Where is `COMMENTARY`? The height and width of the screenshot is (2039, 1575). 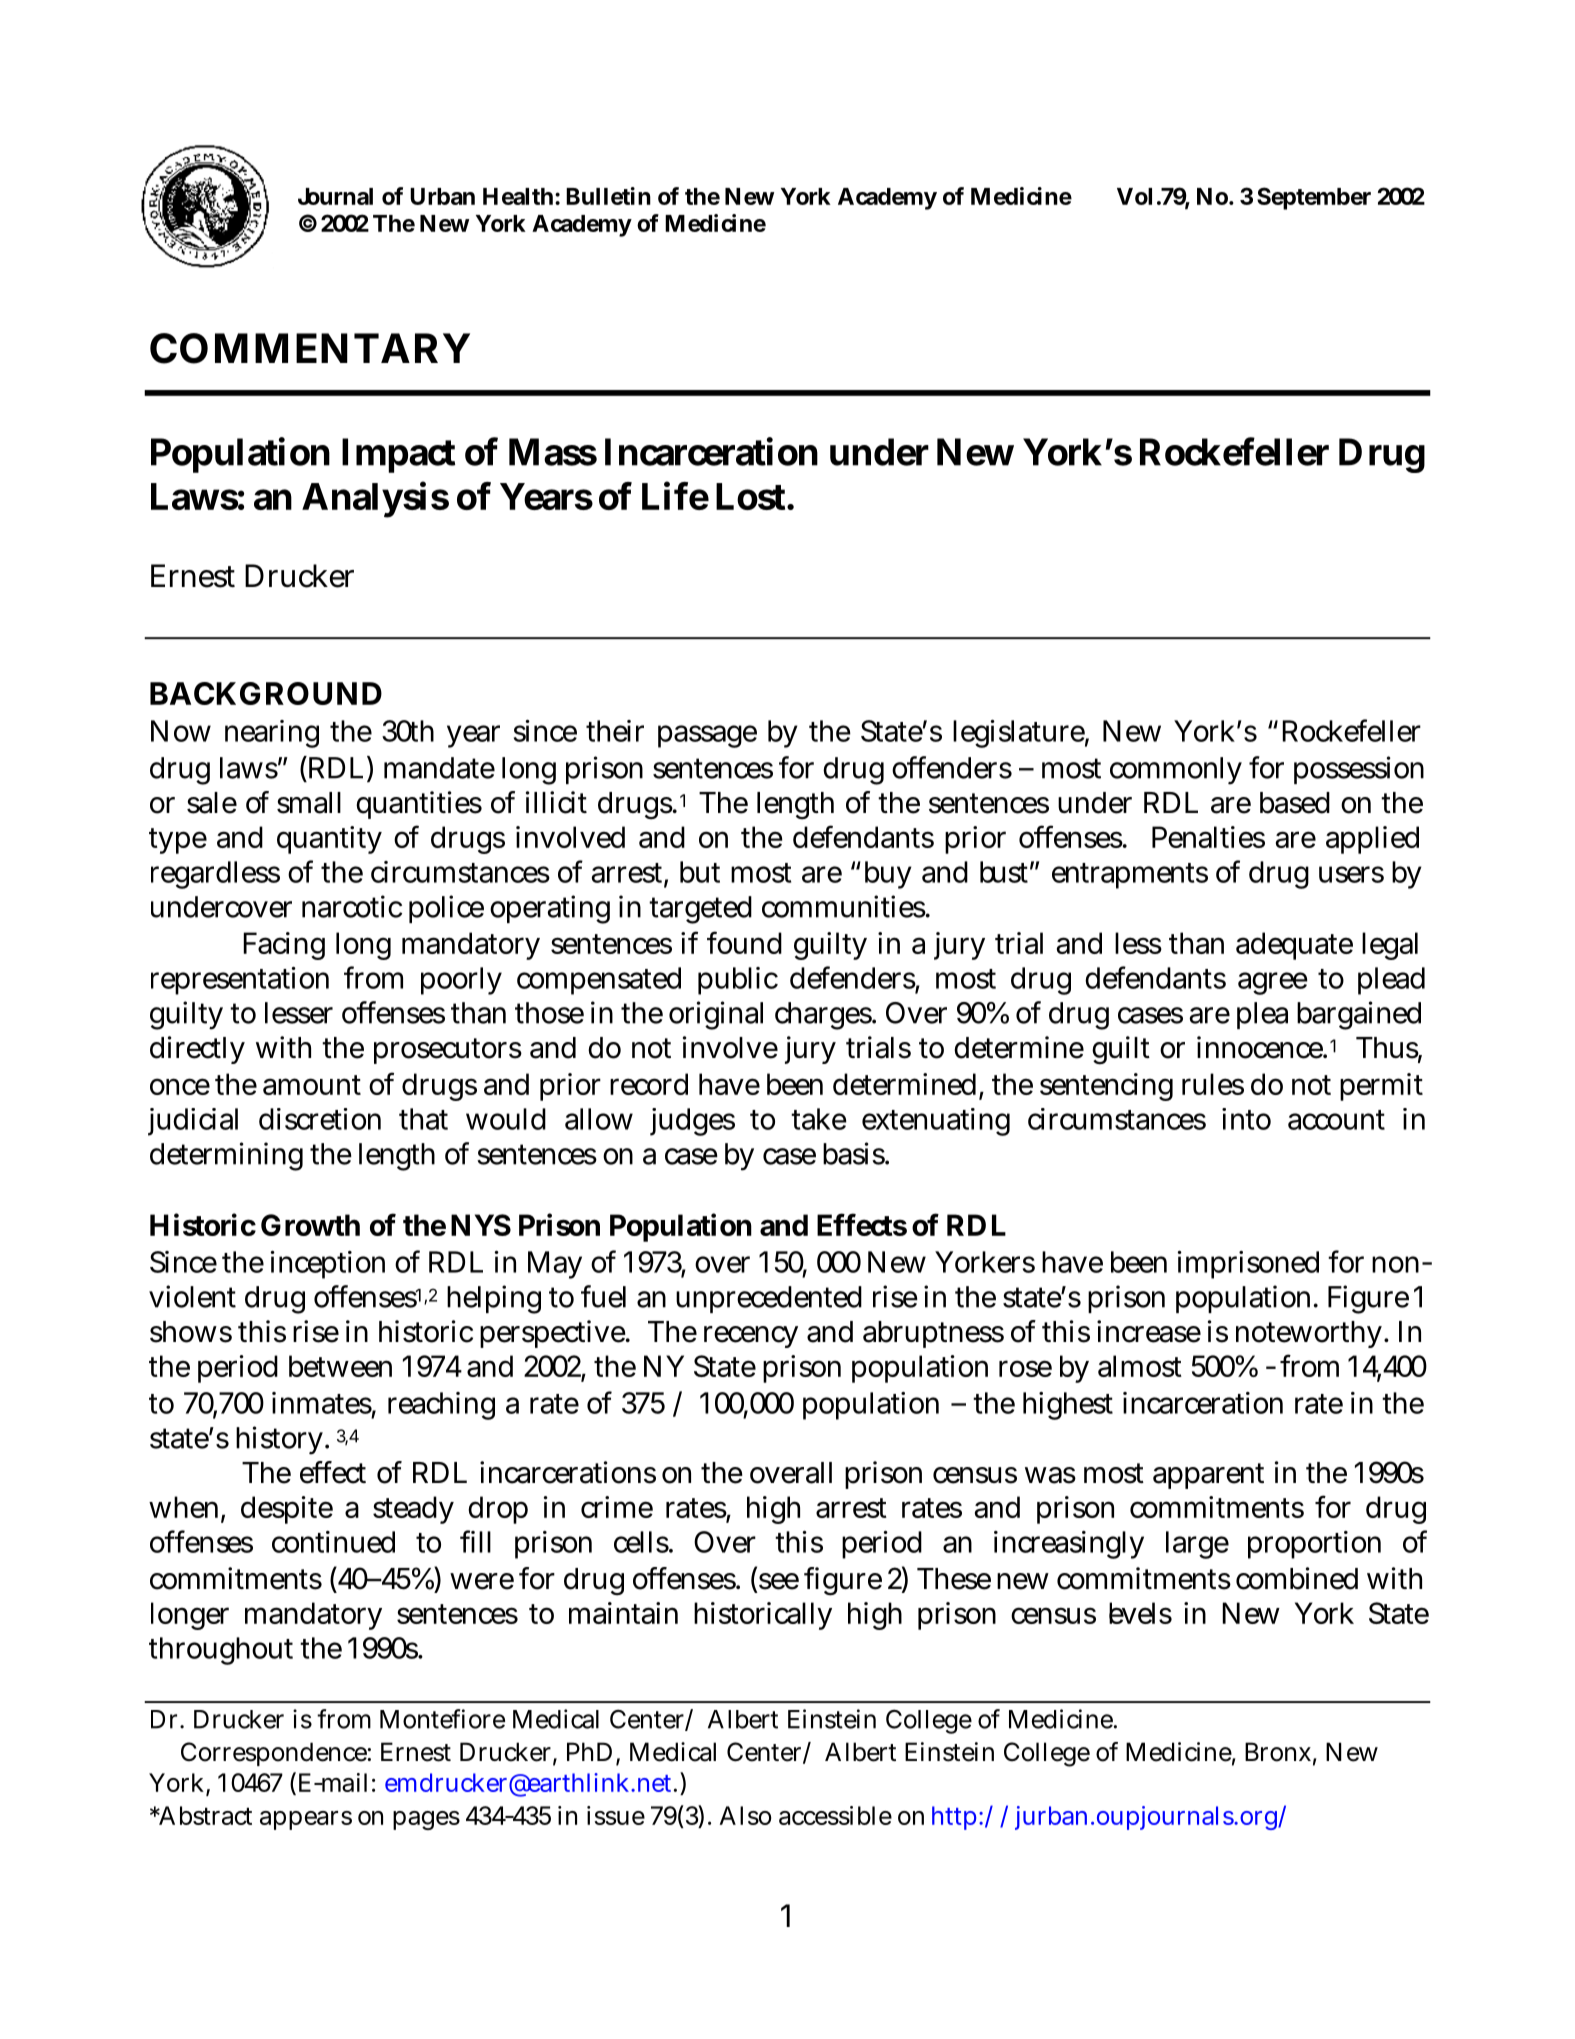
COMMENTARY is located at coordinates (310, 348).
